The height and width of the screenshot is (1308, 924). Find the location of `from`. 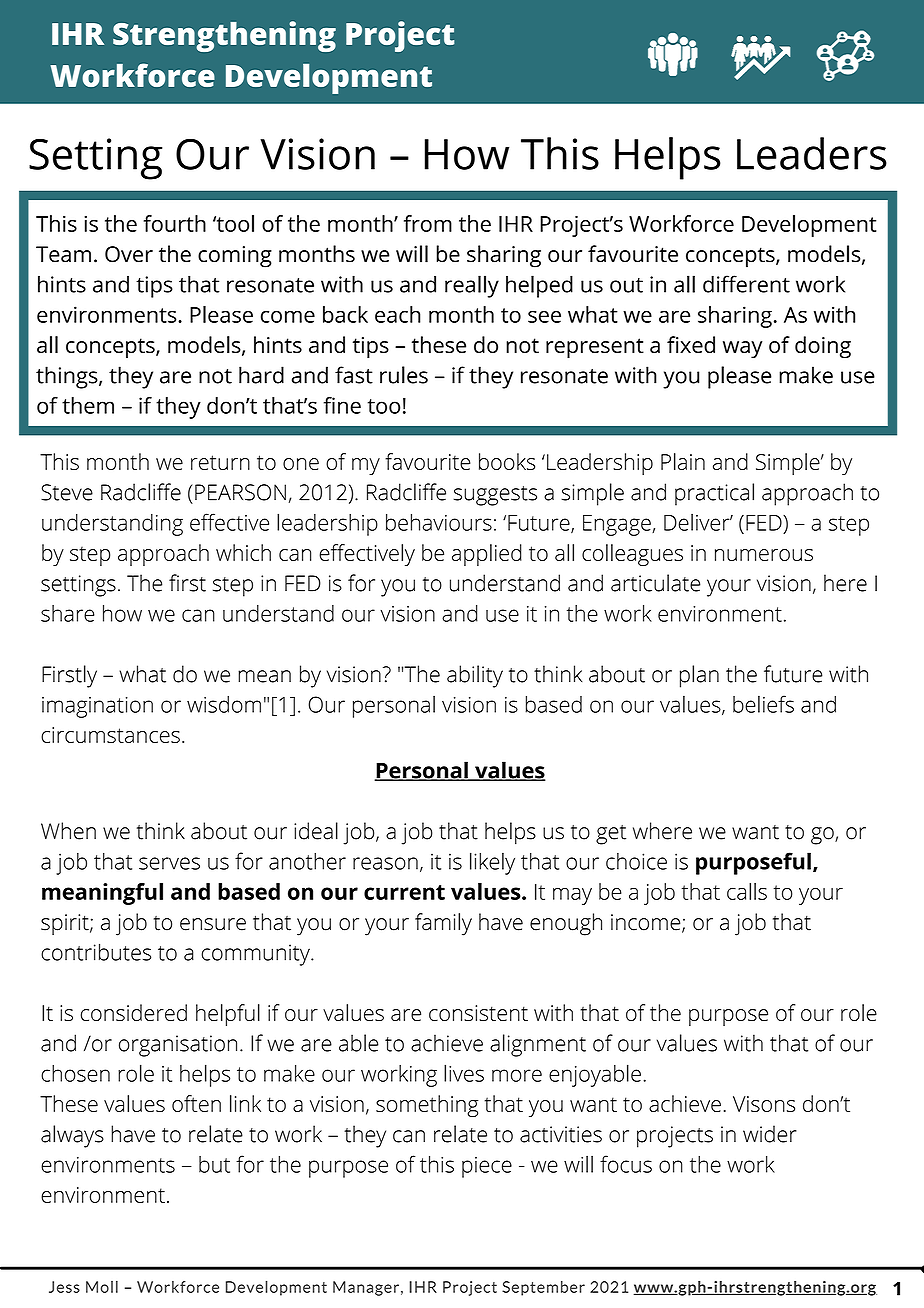

from is located at coordinates (428, 223).
